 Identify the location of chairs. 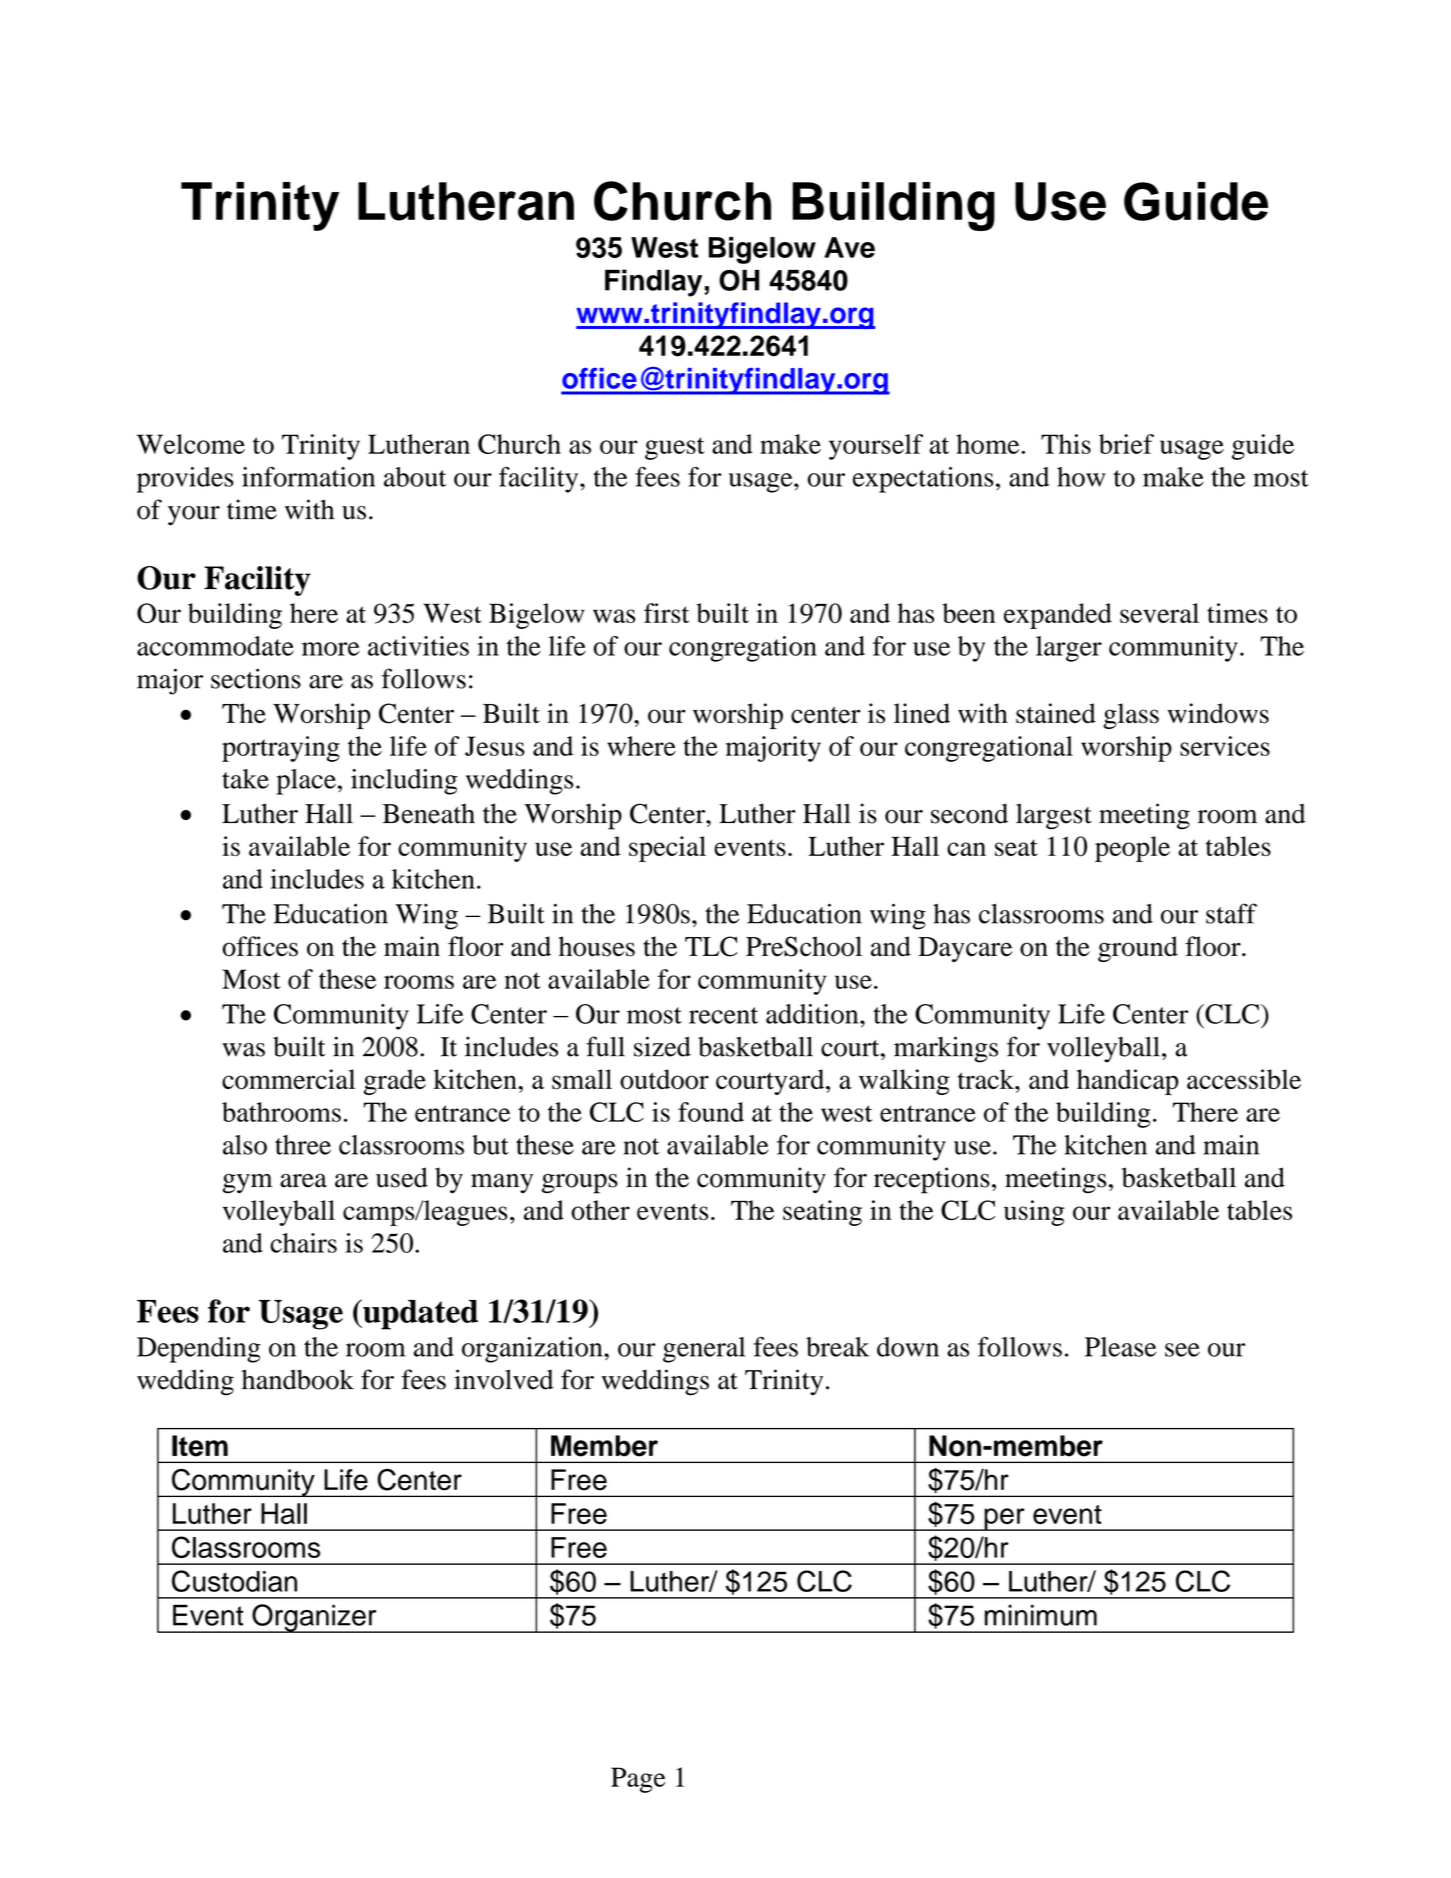
(303, 1243).
